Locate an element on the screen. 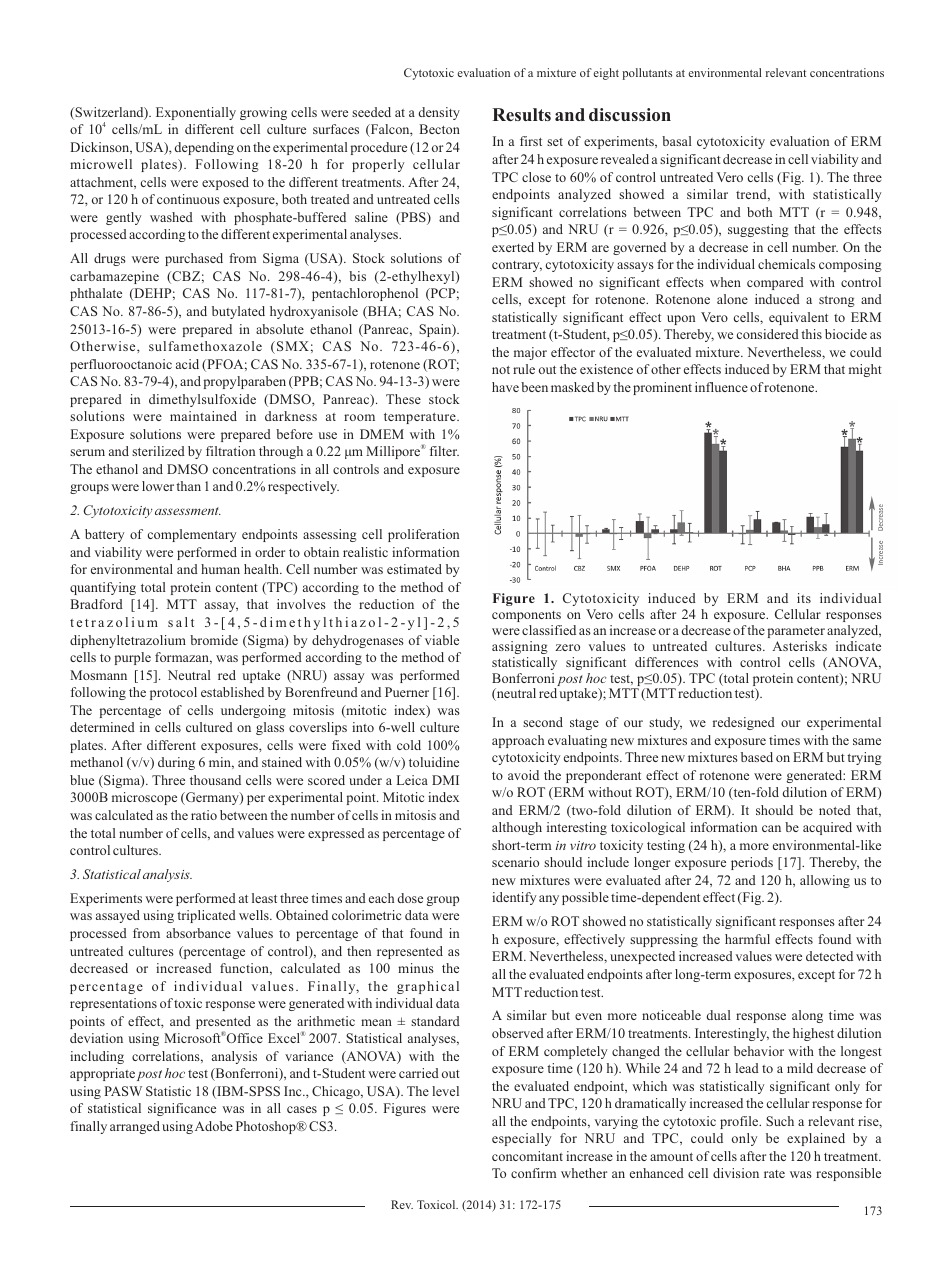 This screenshot has height=1270, width=952. density is located at coordinates (439, 113).
